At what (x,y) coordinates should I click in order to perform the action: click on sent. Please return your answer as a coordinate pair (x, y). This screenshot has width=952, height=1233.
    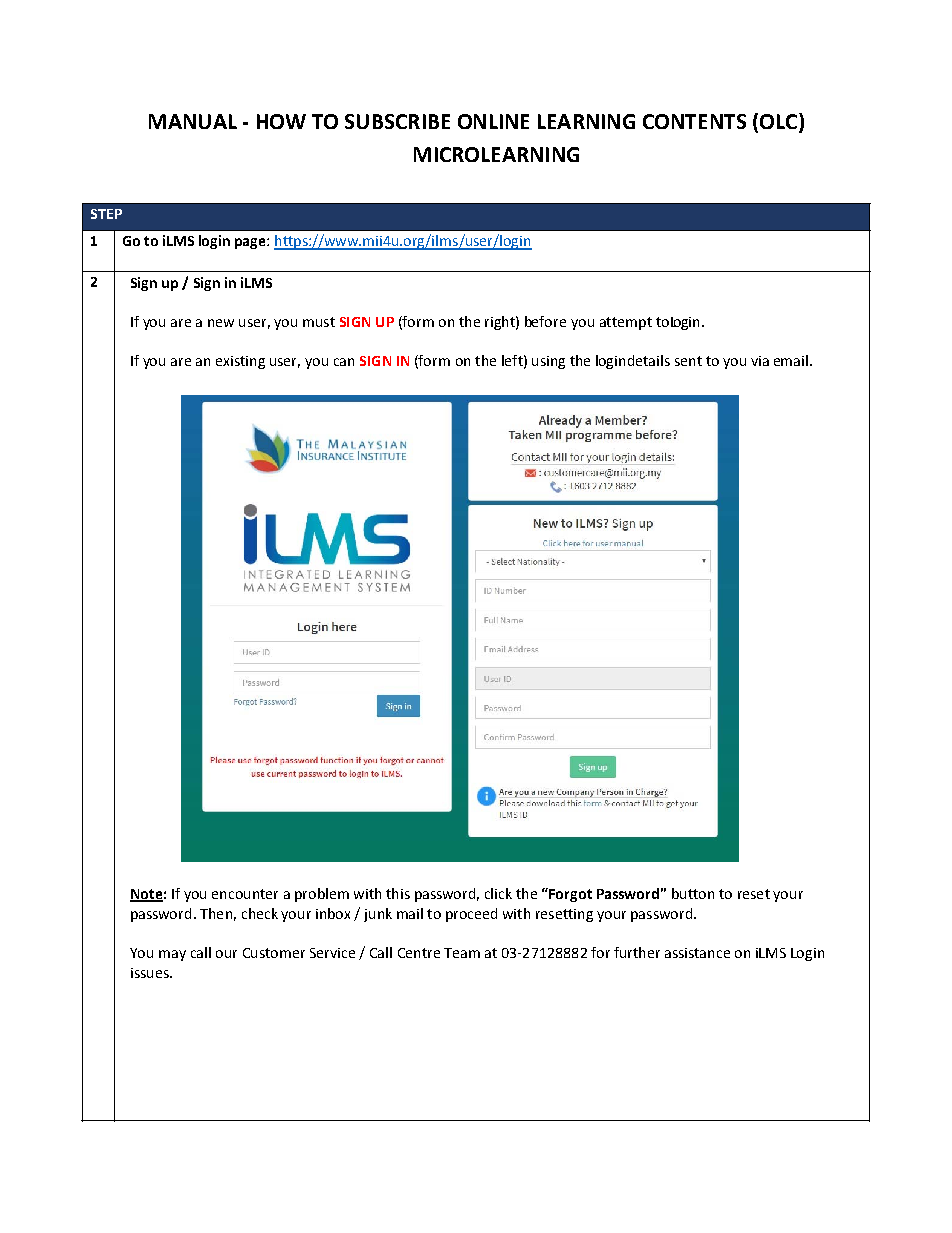
    Looking at the image, I should click on (688, 361).
